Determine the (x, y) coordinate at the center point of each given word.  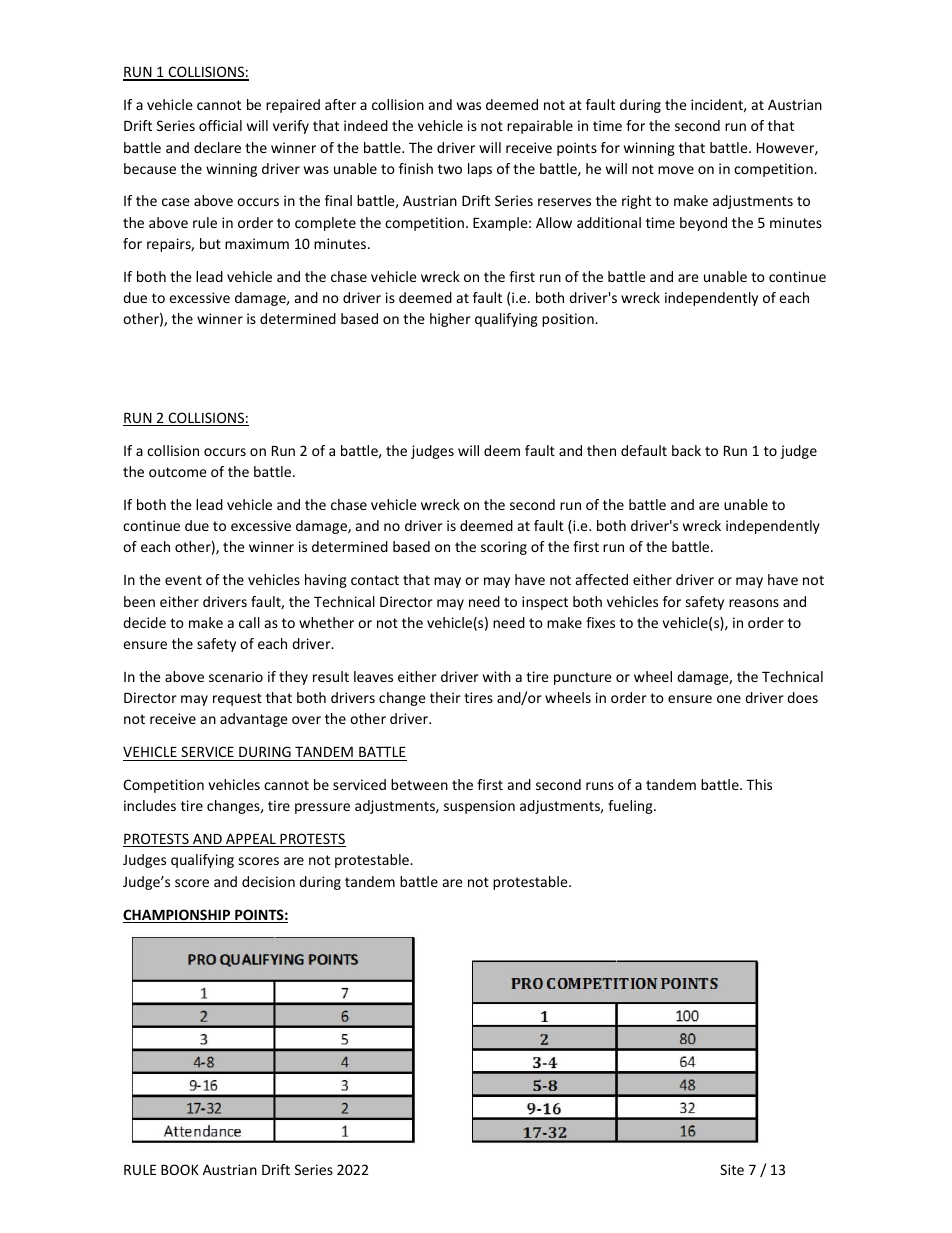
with (497, 676)
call (249, 622)
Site (732, 1169)
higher (450, 320)
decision (268, 881)
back (686, 450)
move (676, 170)
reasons (754, 603)
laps (480, 170)
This (759, 784)
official (220, 125)
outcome (178, 472)
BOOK (180, 1169)
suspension (479, 807)
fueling (631, 807)
